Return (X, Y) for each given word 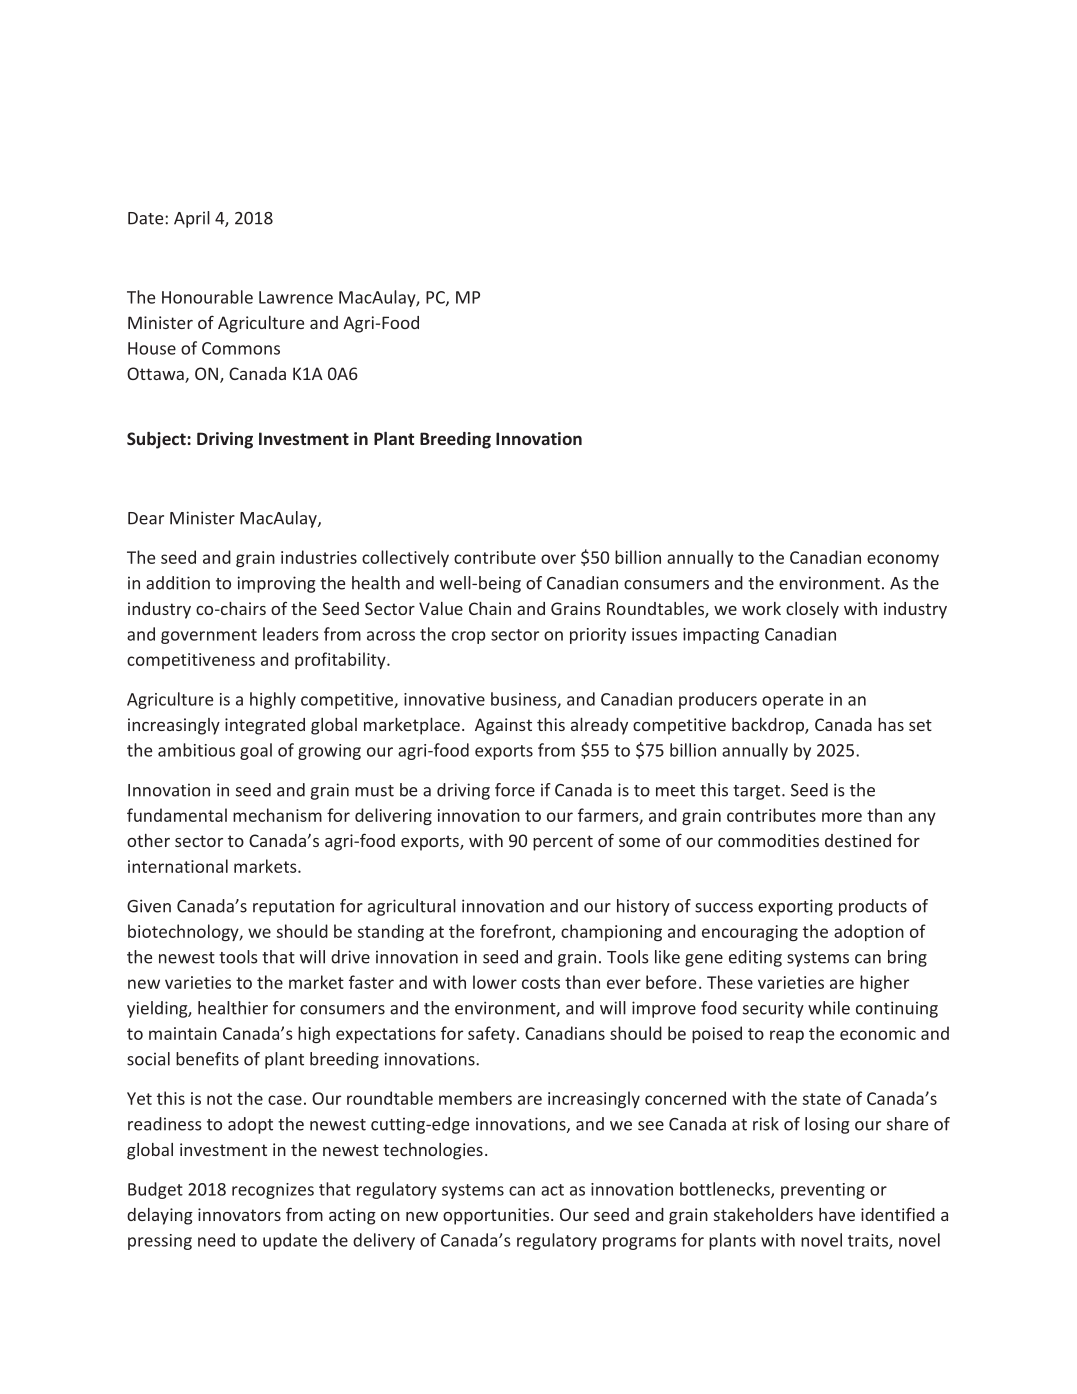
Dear (146, 518)
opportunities (497, 1216)
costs (541, 983)
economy (903, 560)
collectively (405, 558)
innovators (239, 1214)
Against (503, 726)
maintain (183, 1033)
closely (812, 610)
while (829, 1008)
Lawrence (296, 297)
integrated (265, 726)
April (192, 219)
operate (792, 701)
